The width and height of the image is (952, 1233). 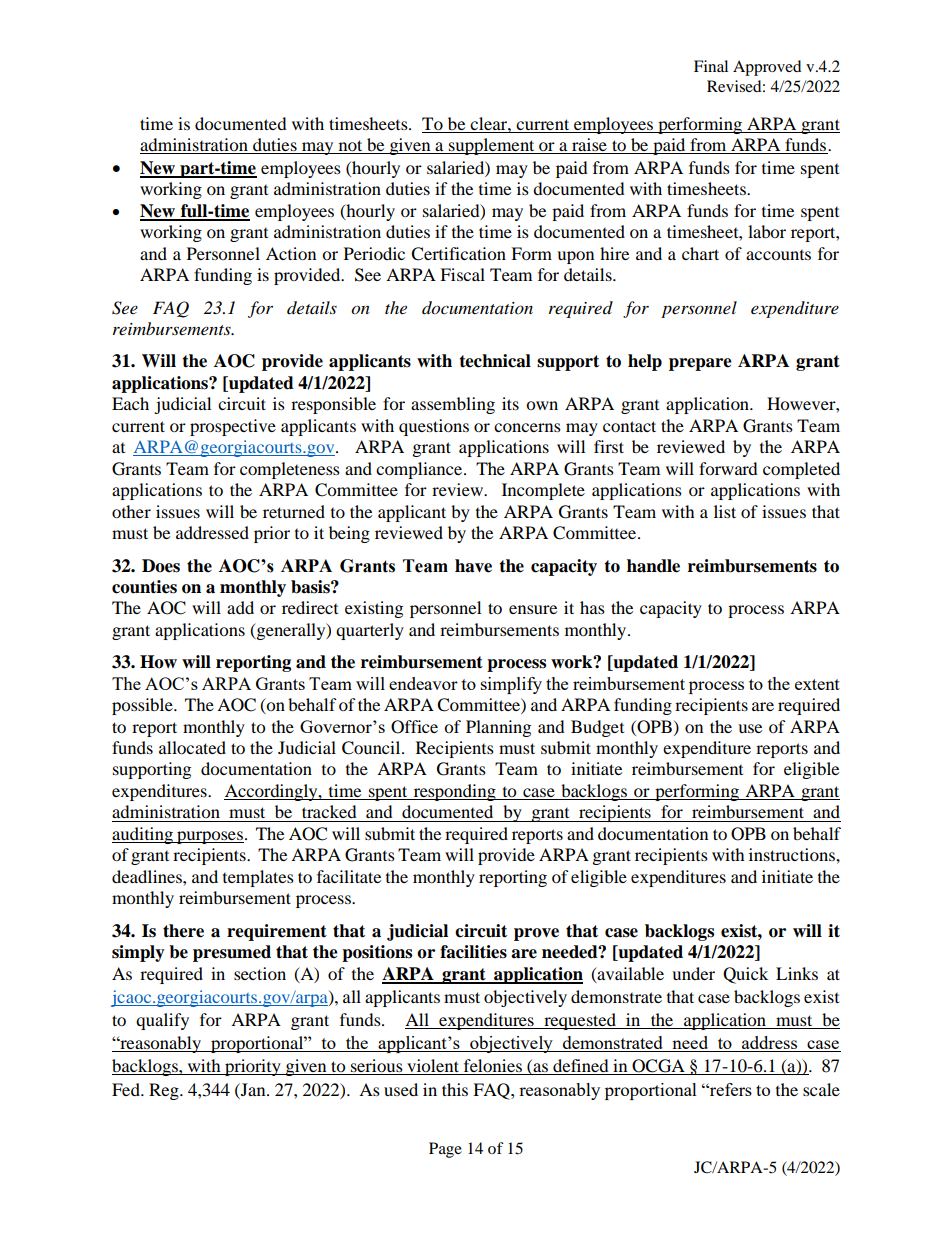 I want to click on have, so click(x=473, y=566).
